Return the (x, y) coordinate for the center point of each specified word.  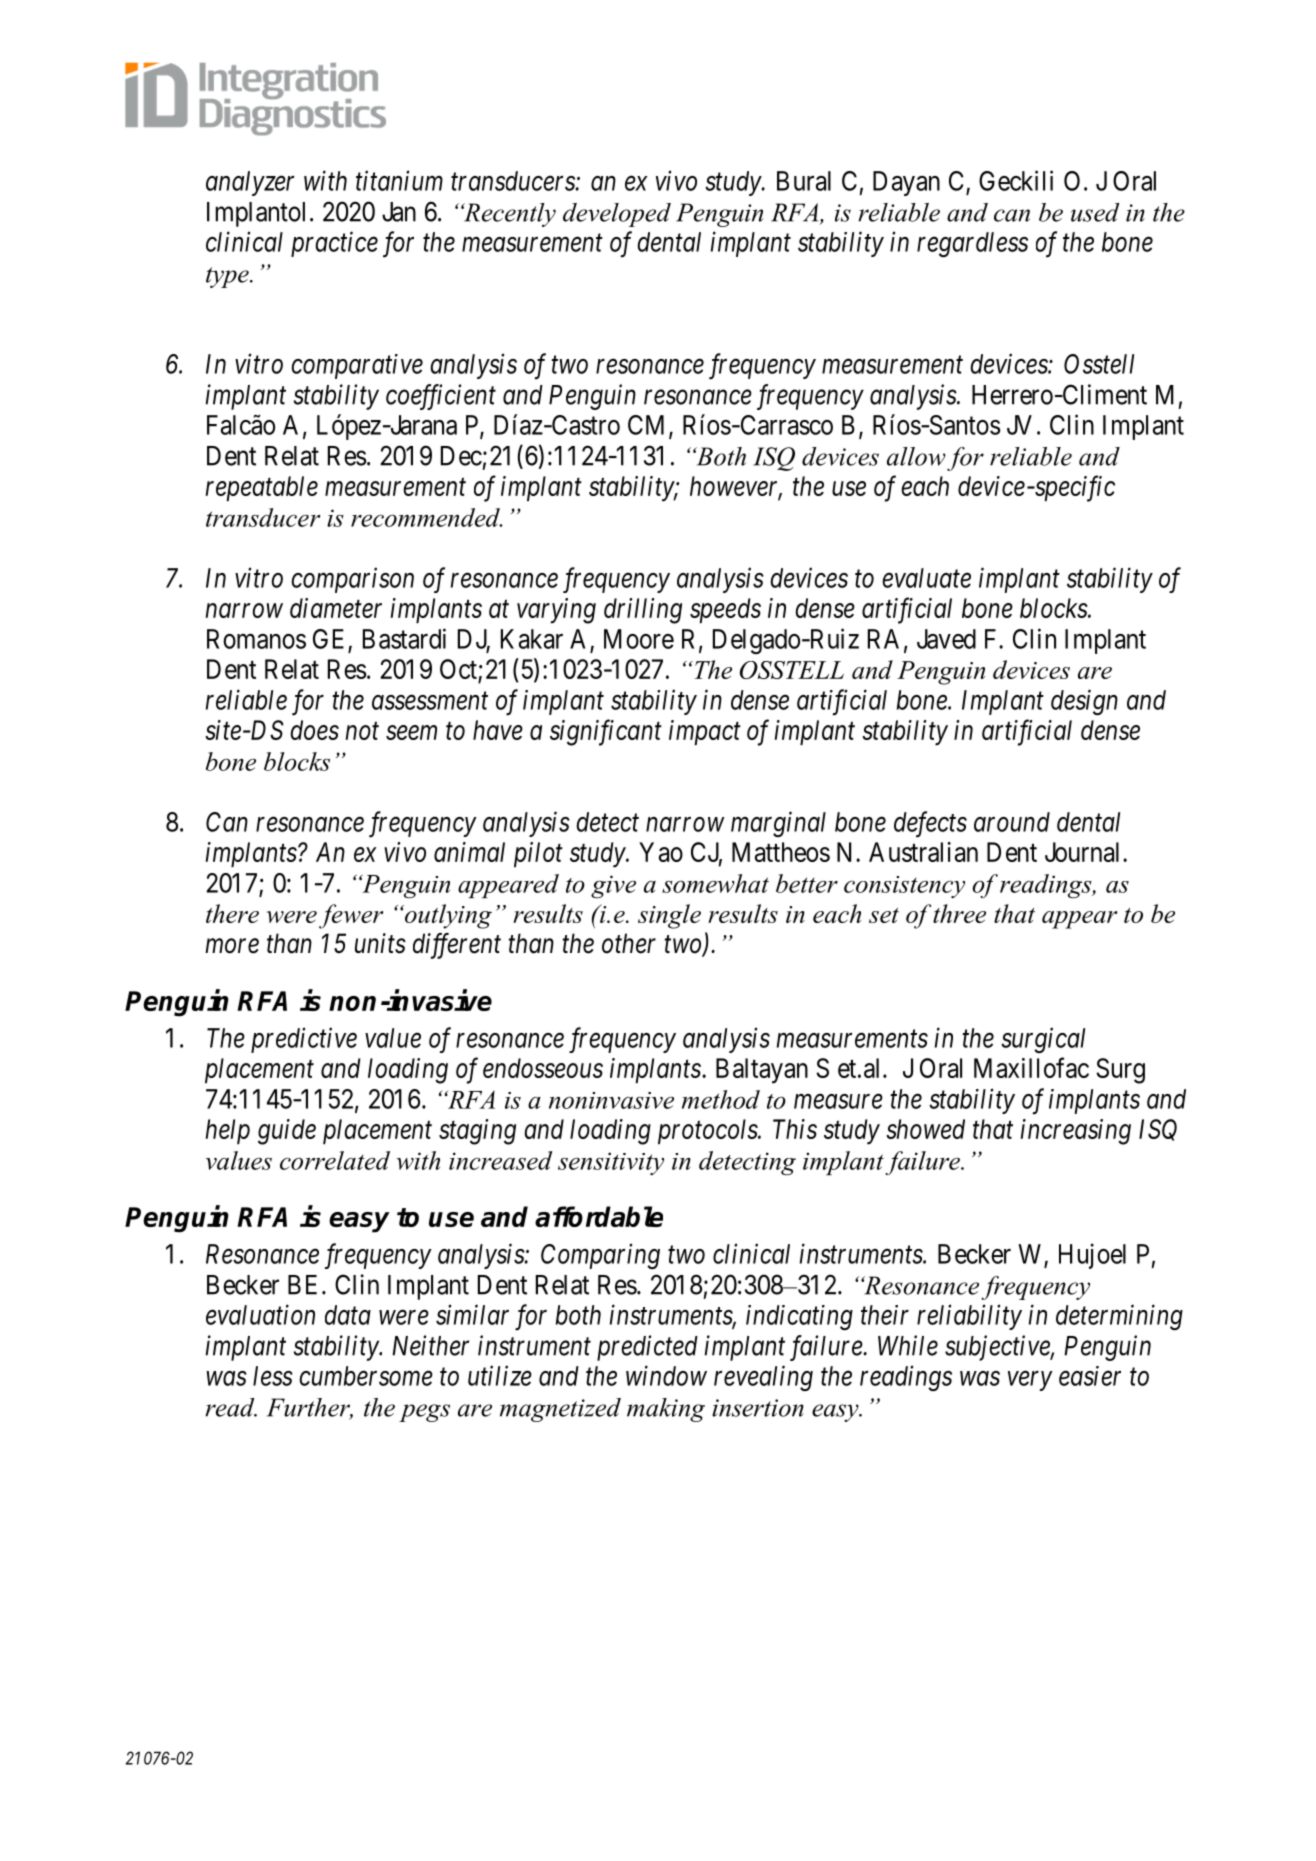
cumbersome (366, 1376)
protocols (708, 1131)
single (669, 916)
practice (334, 244)
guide (287, 1132)
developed (617, 215)
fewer (351, 916)
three (959, 913)
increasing (1076, 1132)
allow (916, 456)
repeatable (262, 488)
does (314, 730)
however (736, 487)
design (1084, 702)
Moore (639, 639)
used (1095, 212)
